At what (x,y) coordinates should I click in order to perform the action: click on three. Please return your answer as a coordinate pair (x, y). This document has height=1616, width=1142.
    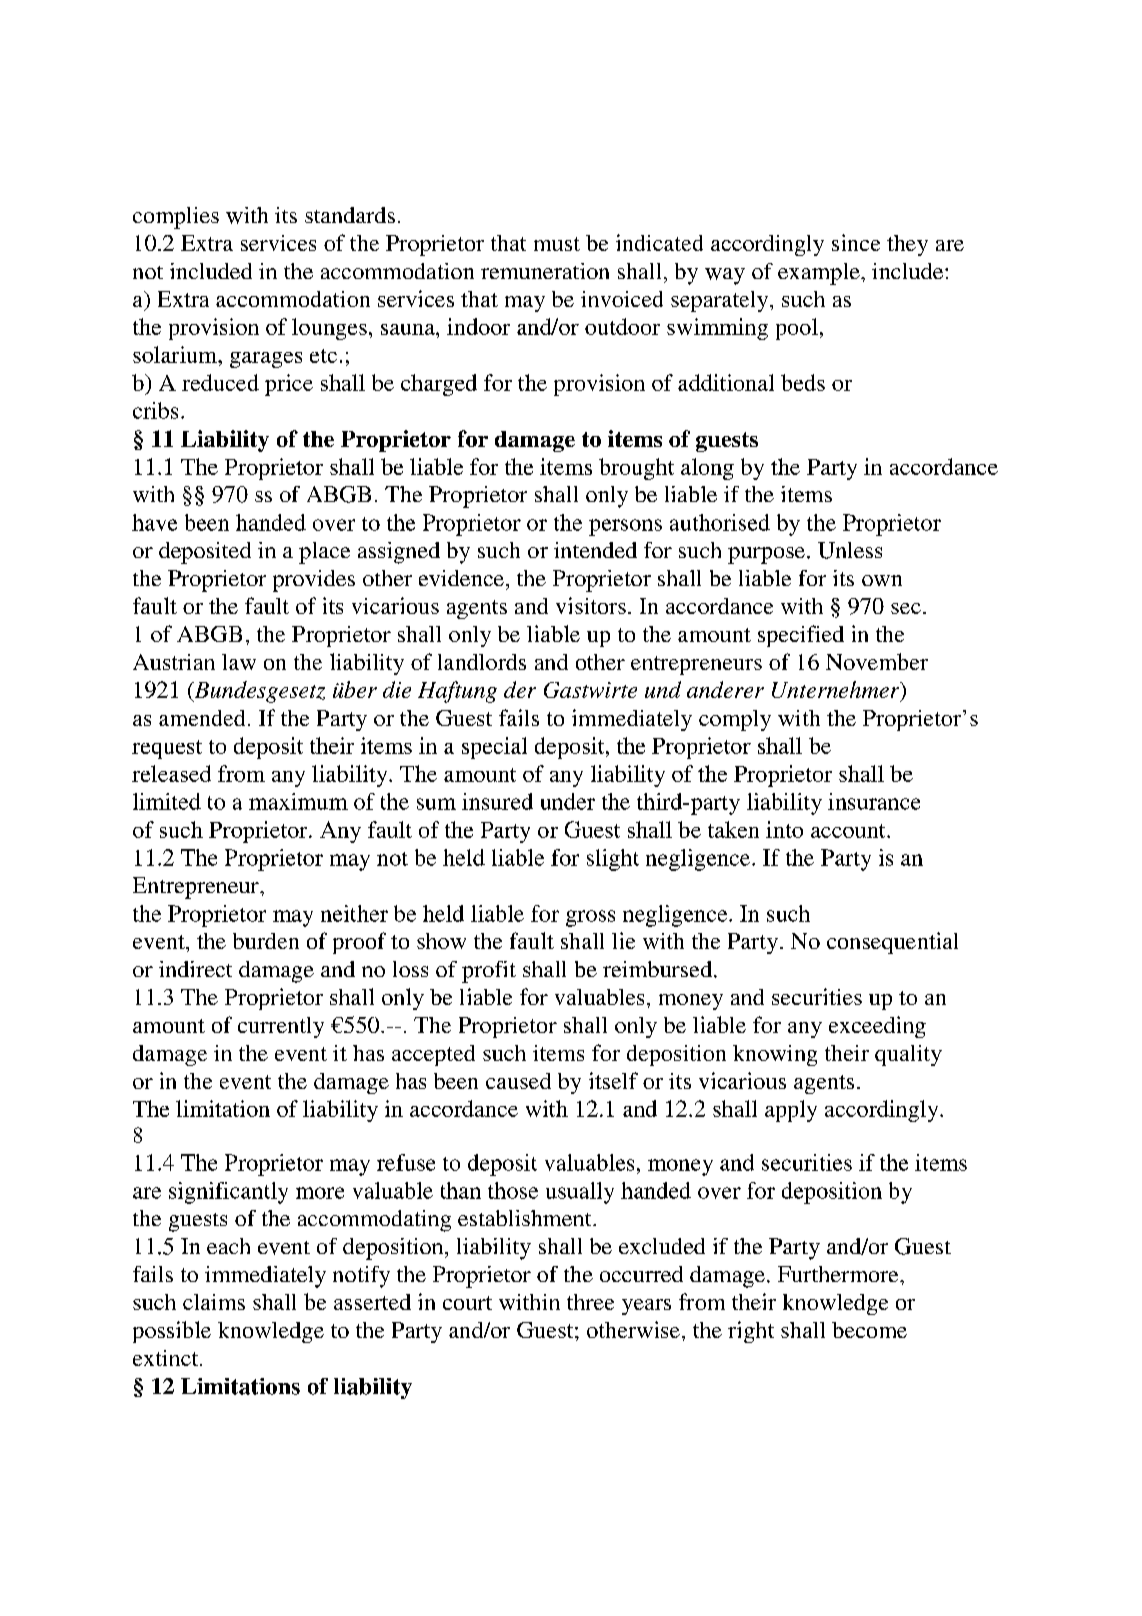
    Looking at the image, I should click on (590, 1302).
